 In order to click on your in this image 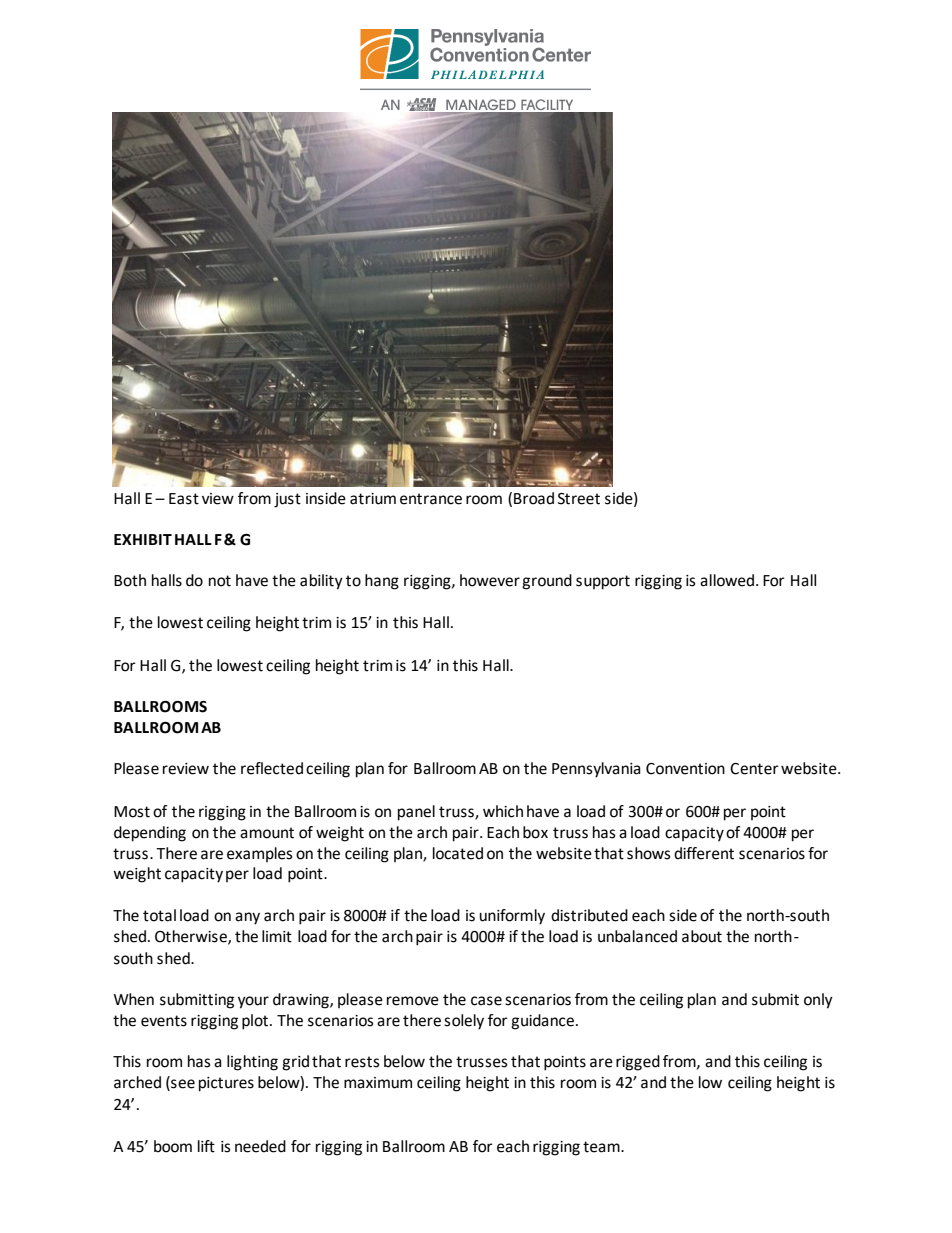, I will do `click(253, 1002)`.
